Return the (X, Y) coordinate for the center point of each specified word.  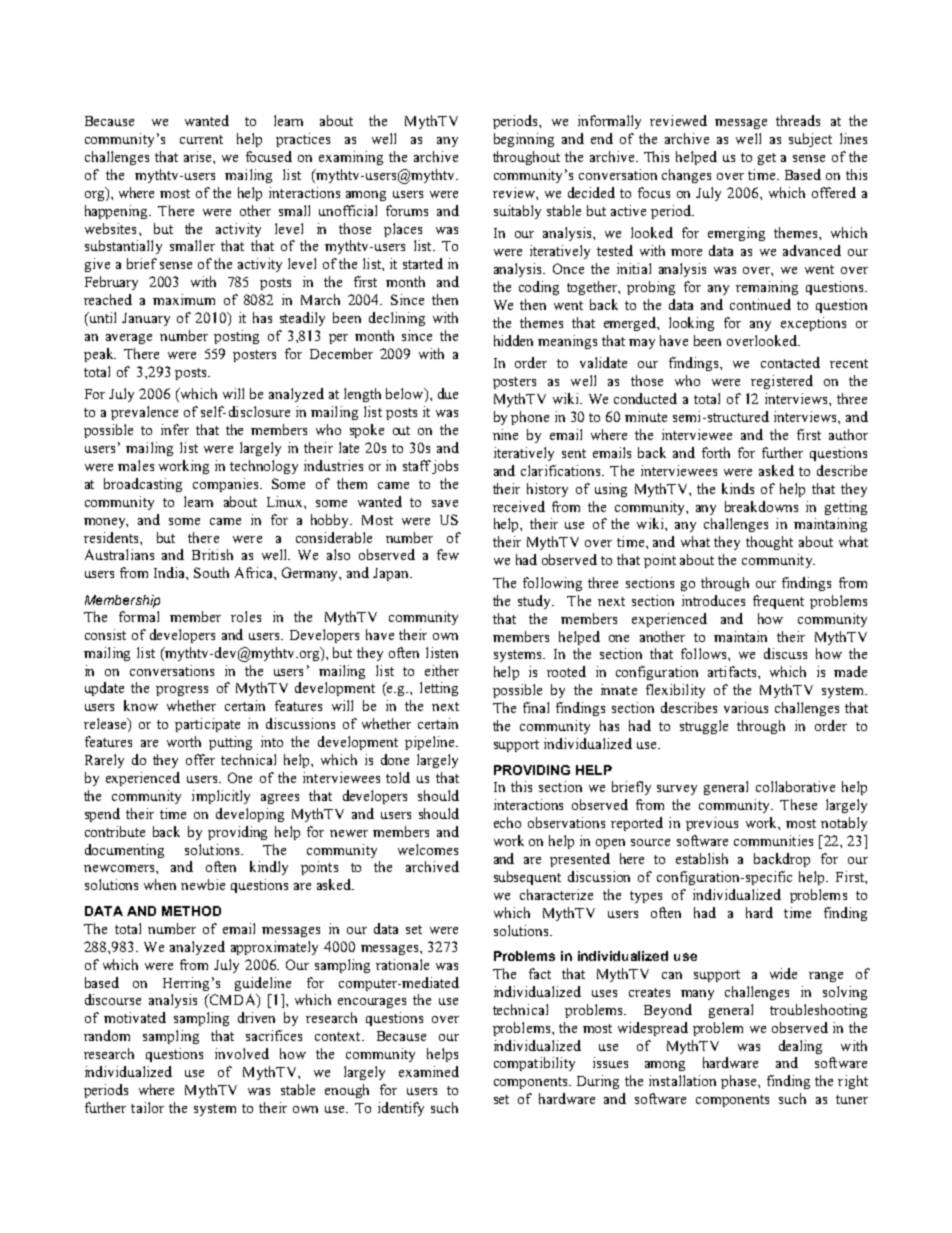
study (536, 602)
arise (199, 156)
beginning (524, 140)
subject (810, 140)
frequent (778, 602)
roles (246, 616)
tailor (147, 1107)
